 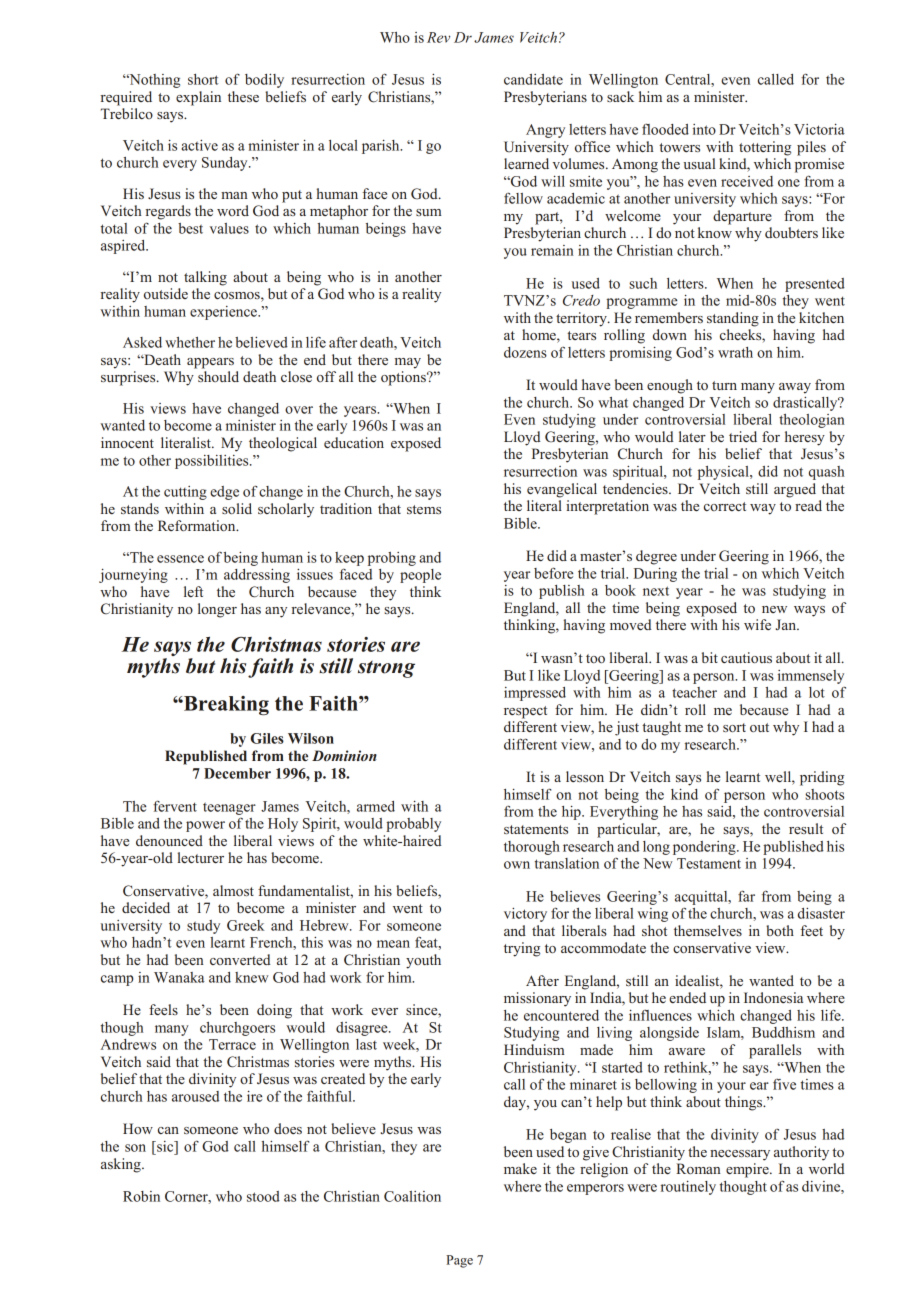 I want to click on into, so click(x=704, y=129).
